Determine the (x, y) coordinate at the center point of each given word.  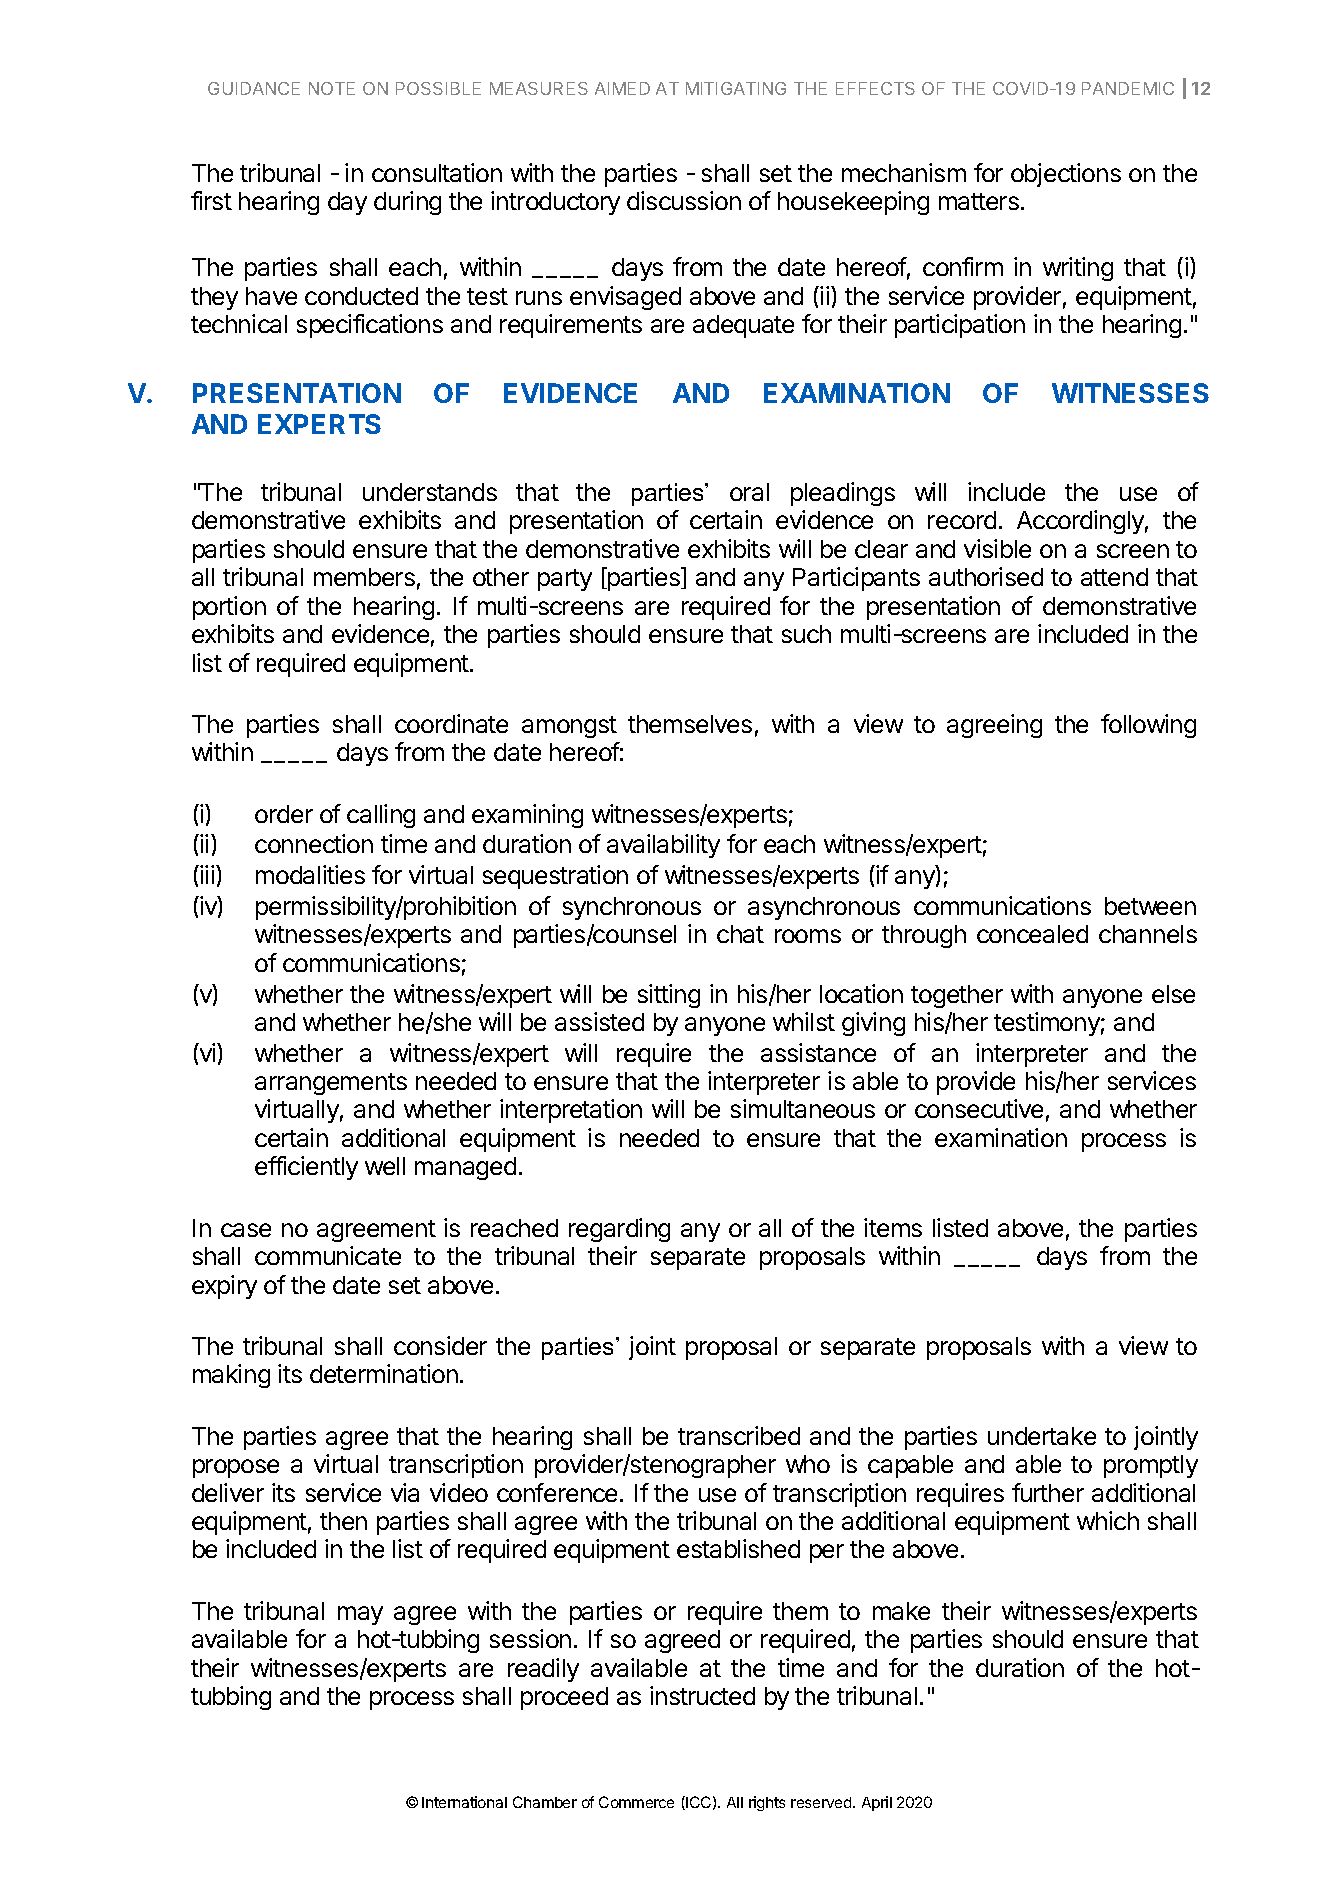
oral (749, 492)
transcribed (739, 1435)
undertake (1042, 1436)
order (284, 814)
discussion (684, 200)
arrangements (331, 1084)
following (1148, 726)
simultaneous (803, 1108)
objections (1066, 175)
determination (384, 1373)
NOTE (332, 88)
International (464, 1802)
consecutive (979, 1108)
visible (997, 548)
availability (663, 846)
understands (430, 492)
